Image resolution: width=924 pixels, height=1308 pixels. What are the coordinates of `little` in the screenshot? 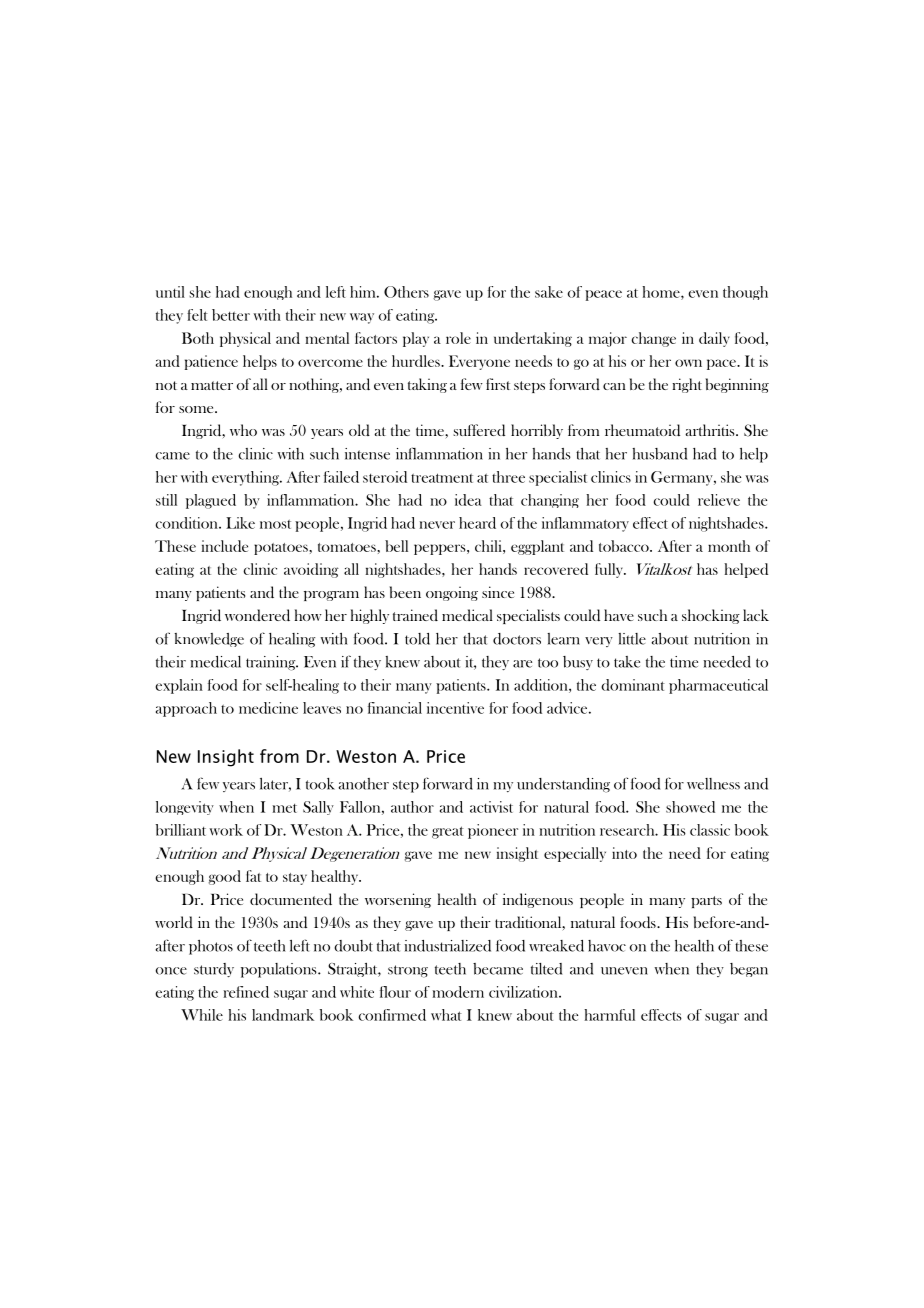 It's located at (632, 639).
